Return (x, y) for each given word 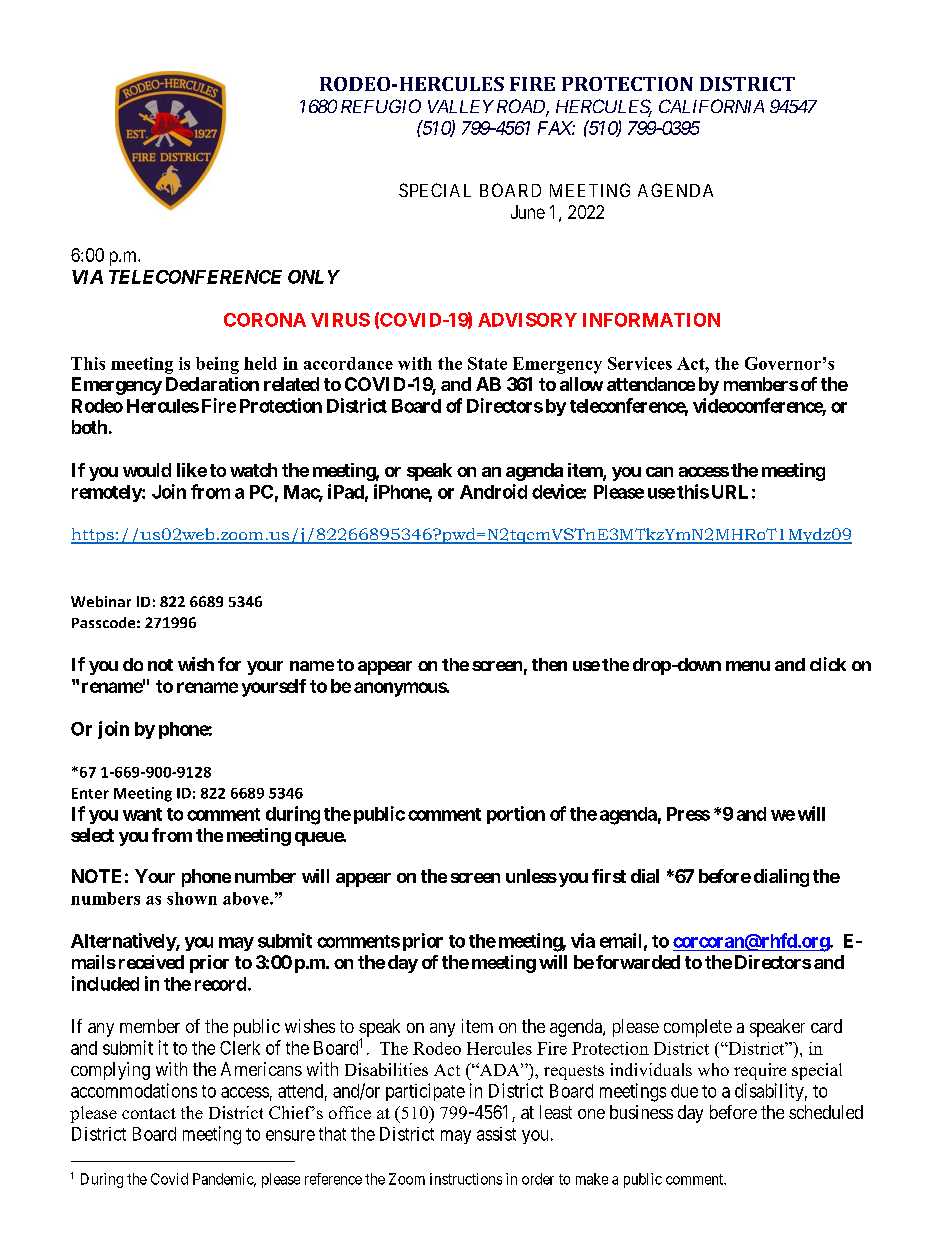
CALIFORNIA (711, 106)
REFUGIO (381, 106)
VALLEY (461, 106)
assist (496, 1134)
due (684, 1091)
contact (149, 1113)
